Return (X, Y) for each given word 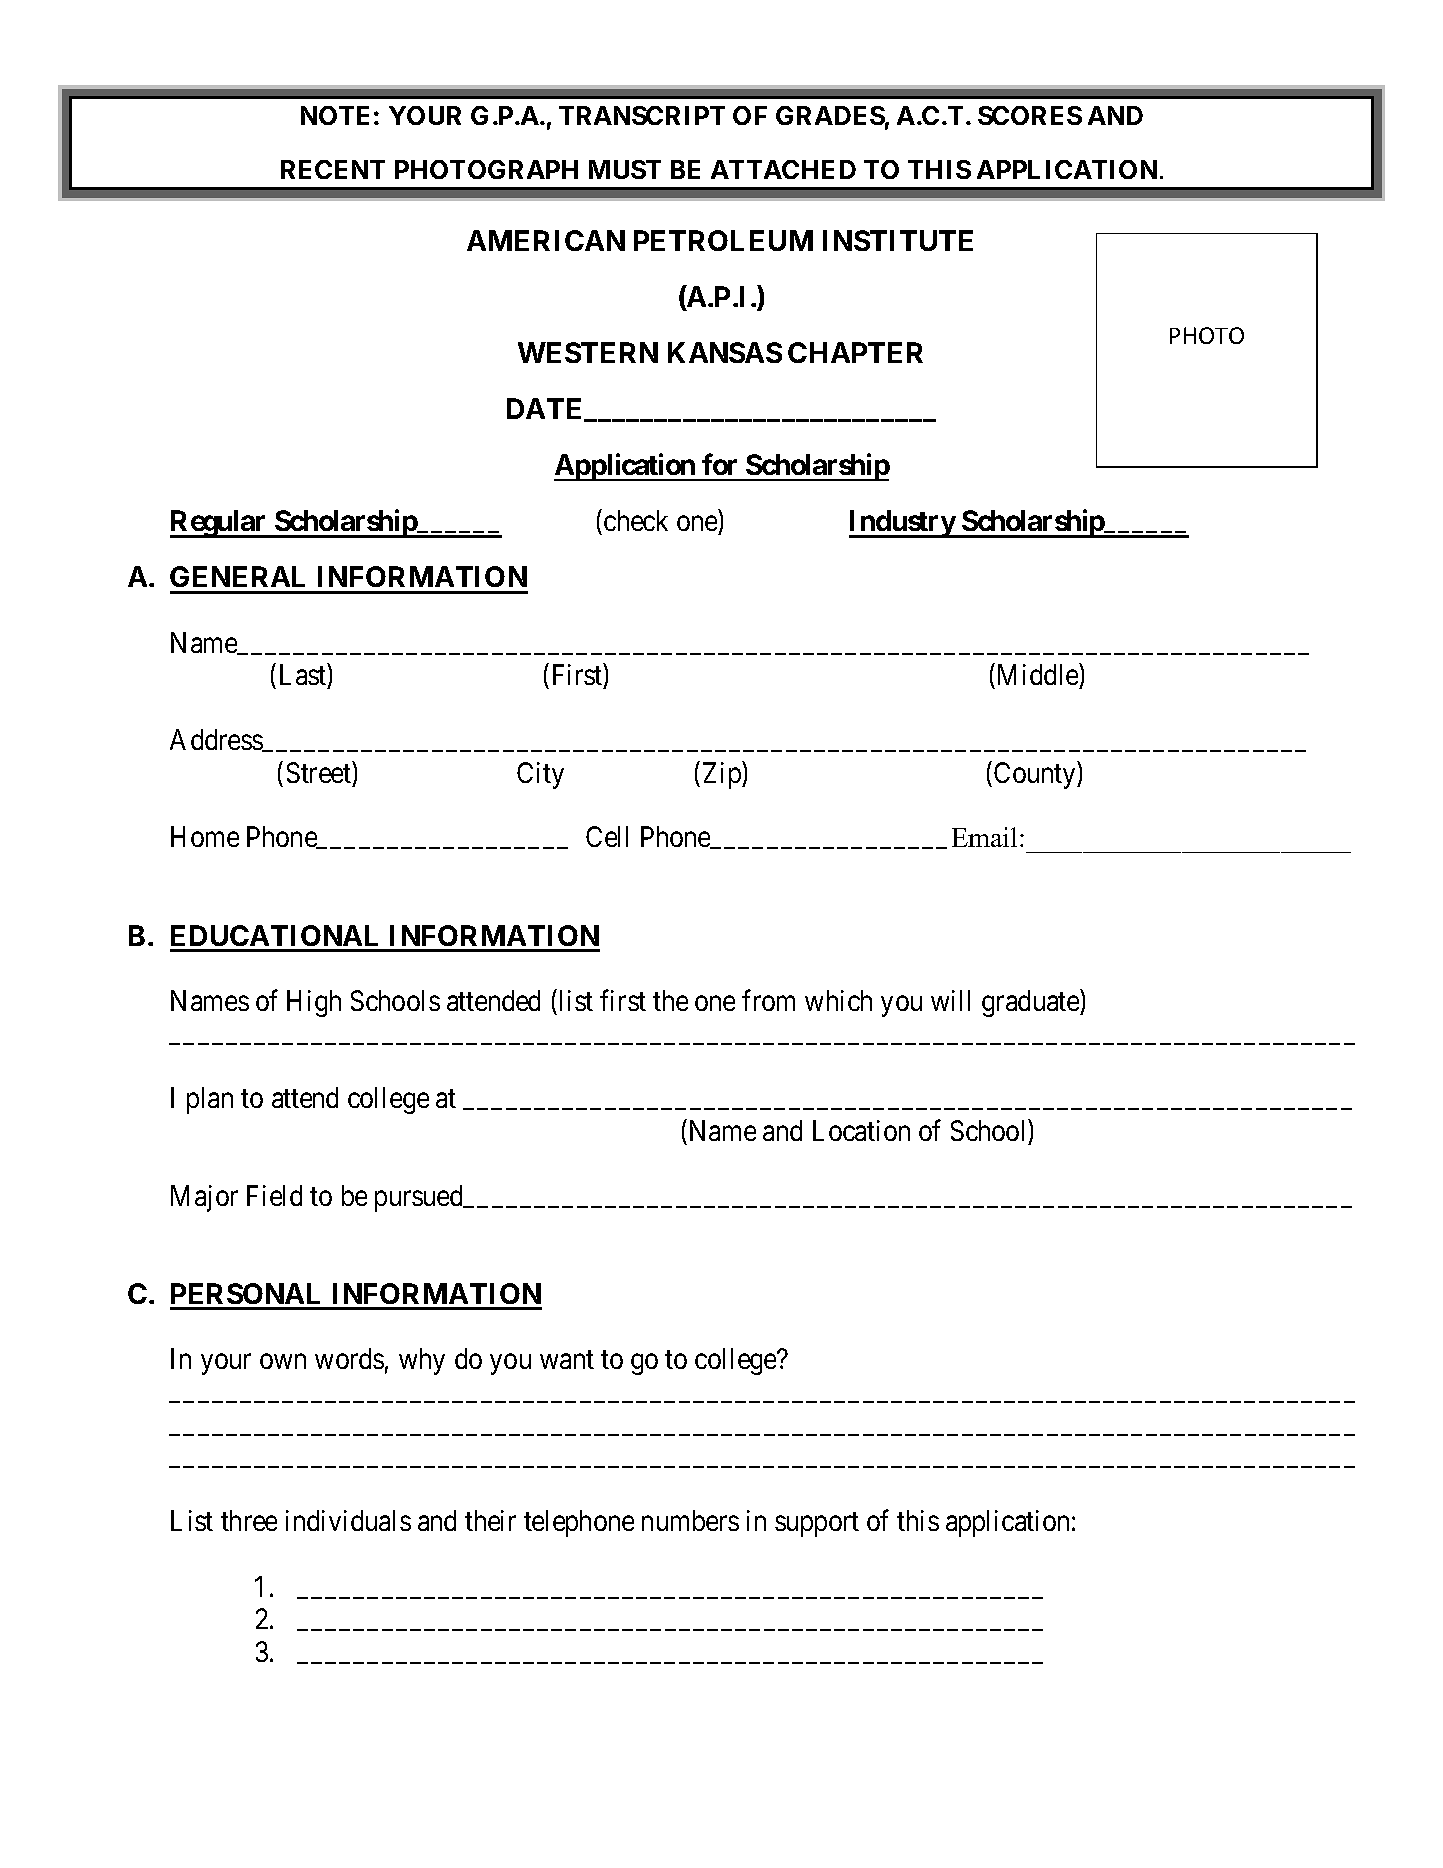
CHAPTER (855, 352)
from (768, 1000)
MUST (625, 169)
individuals (348, 1520)
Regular (219, 524)
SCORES (1030, 115)
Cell (607, 836)
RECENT (333, 169)
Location (861, 1130)
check (636, 520)
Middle (1038, 674)
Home (205, 837)
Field (274, 1195)
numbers (690, 1520)
